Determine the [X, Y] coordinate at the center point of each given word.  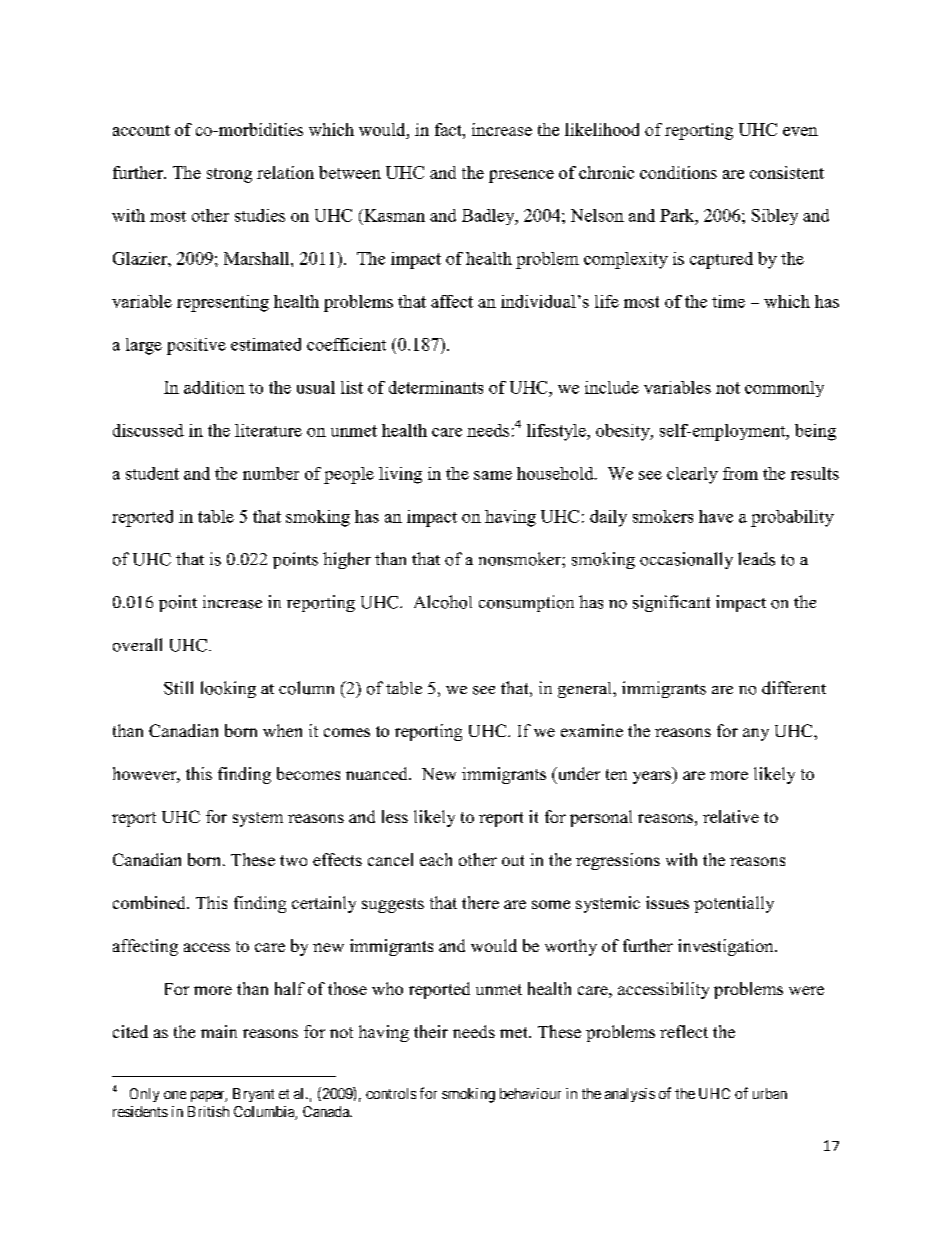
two [293, 860]
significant [671, 603]
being [815, 432]
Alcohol [443, 602]
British [208, 1111]
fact [449, 129]
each [436, 859]
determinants [436, 387]
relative [731, 816]
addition [214, 387]
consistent [787, 172]
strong [229, 175]
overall [137, 645]
